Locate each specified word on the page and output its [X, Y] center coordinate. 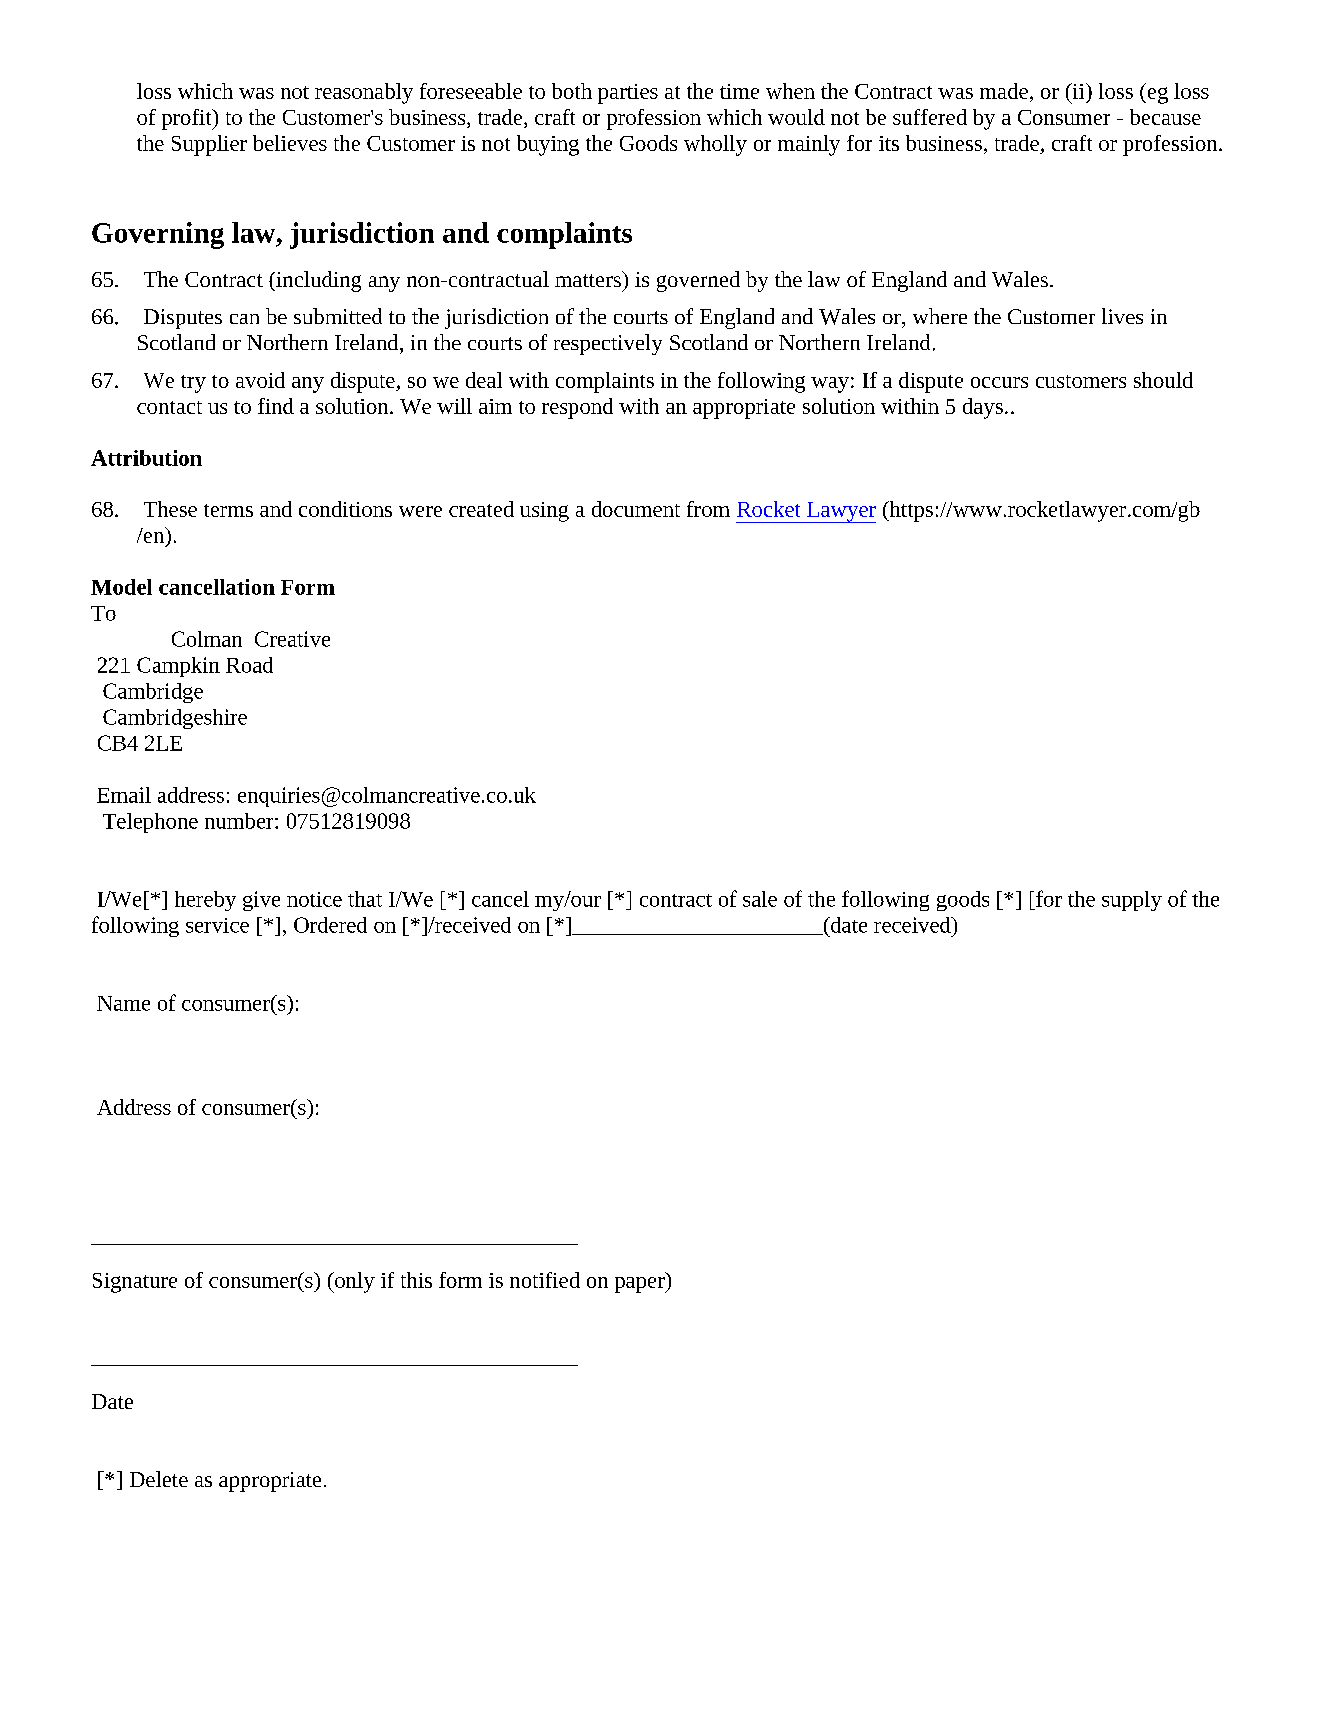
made [1004, 91]
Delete [159, 1479]
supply [1132, 901]
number [240, 821]
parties [628, 94]
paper [641, 1285]
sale [760, 899]
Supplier [209, 145]
